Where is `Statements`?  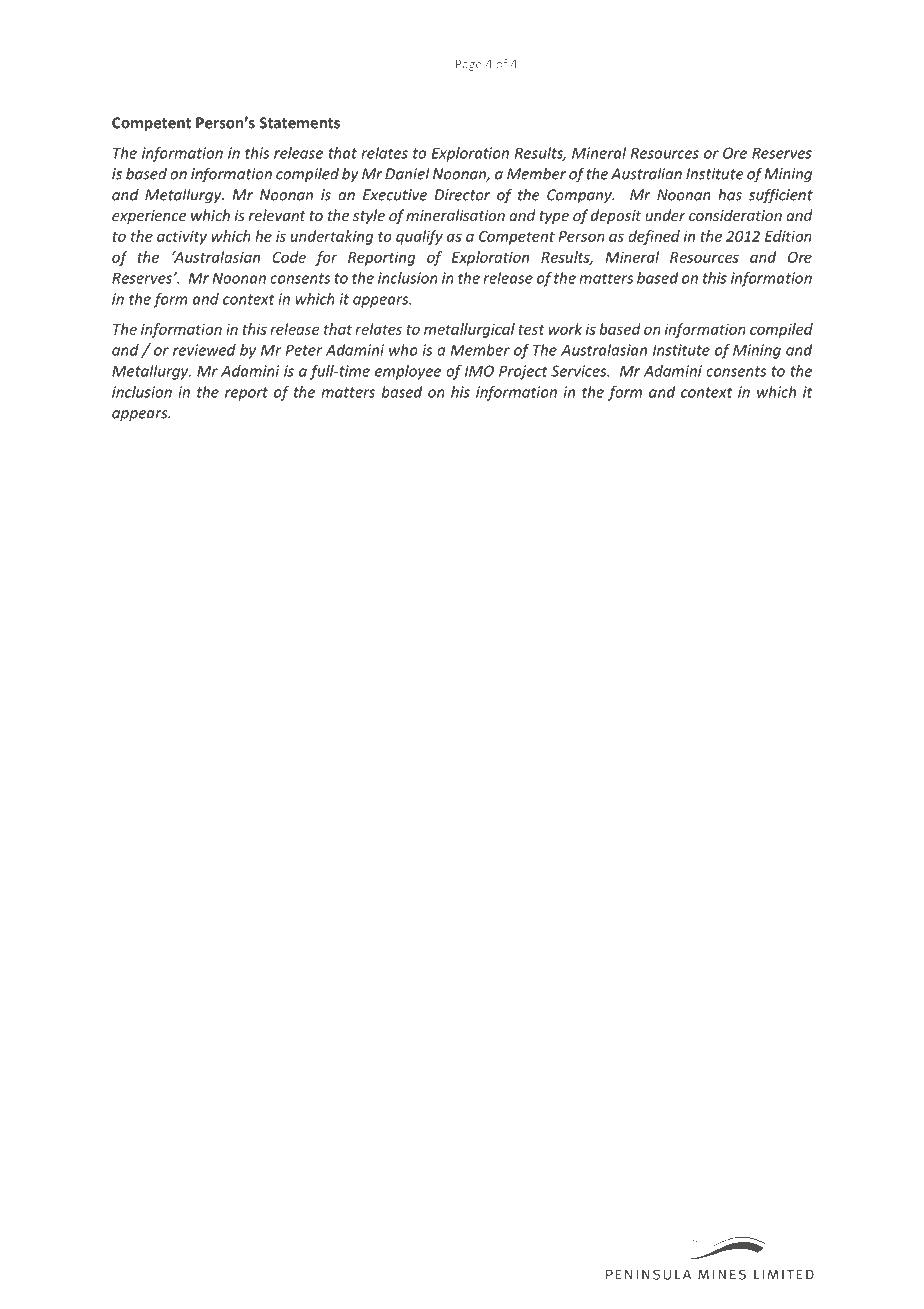
Statements is located at coordinates (299, 123).
